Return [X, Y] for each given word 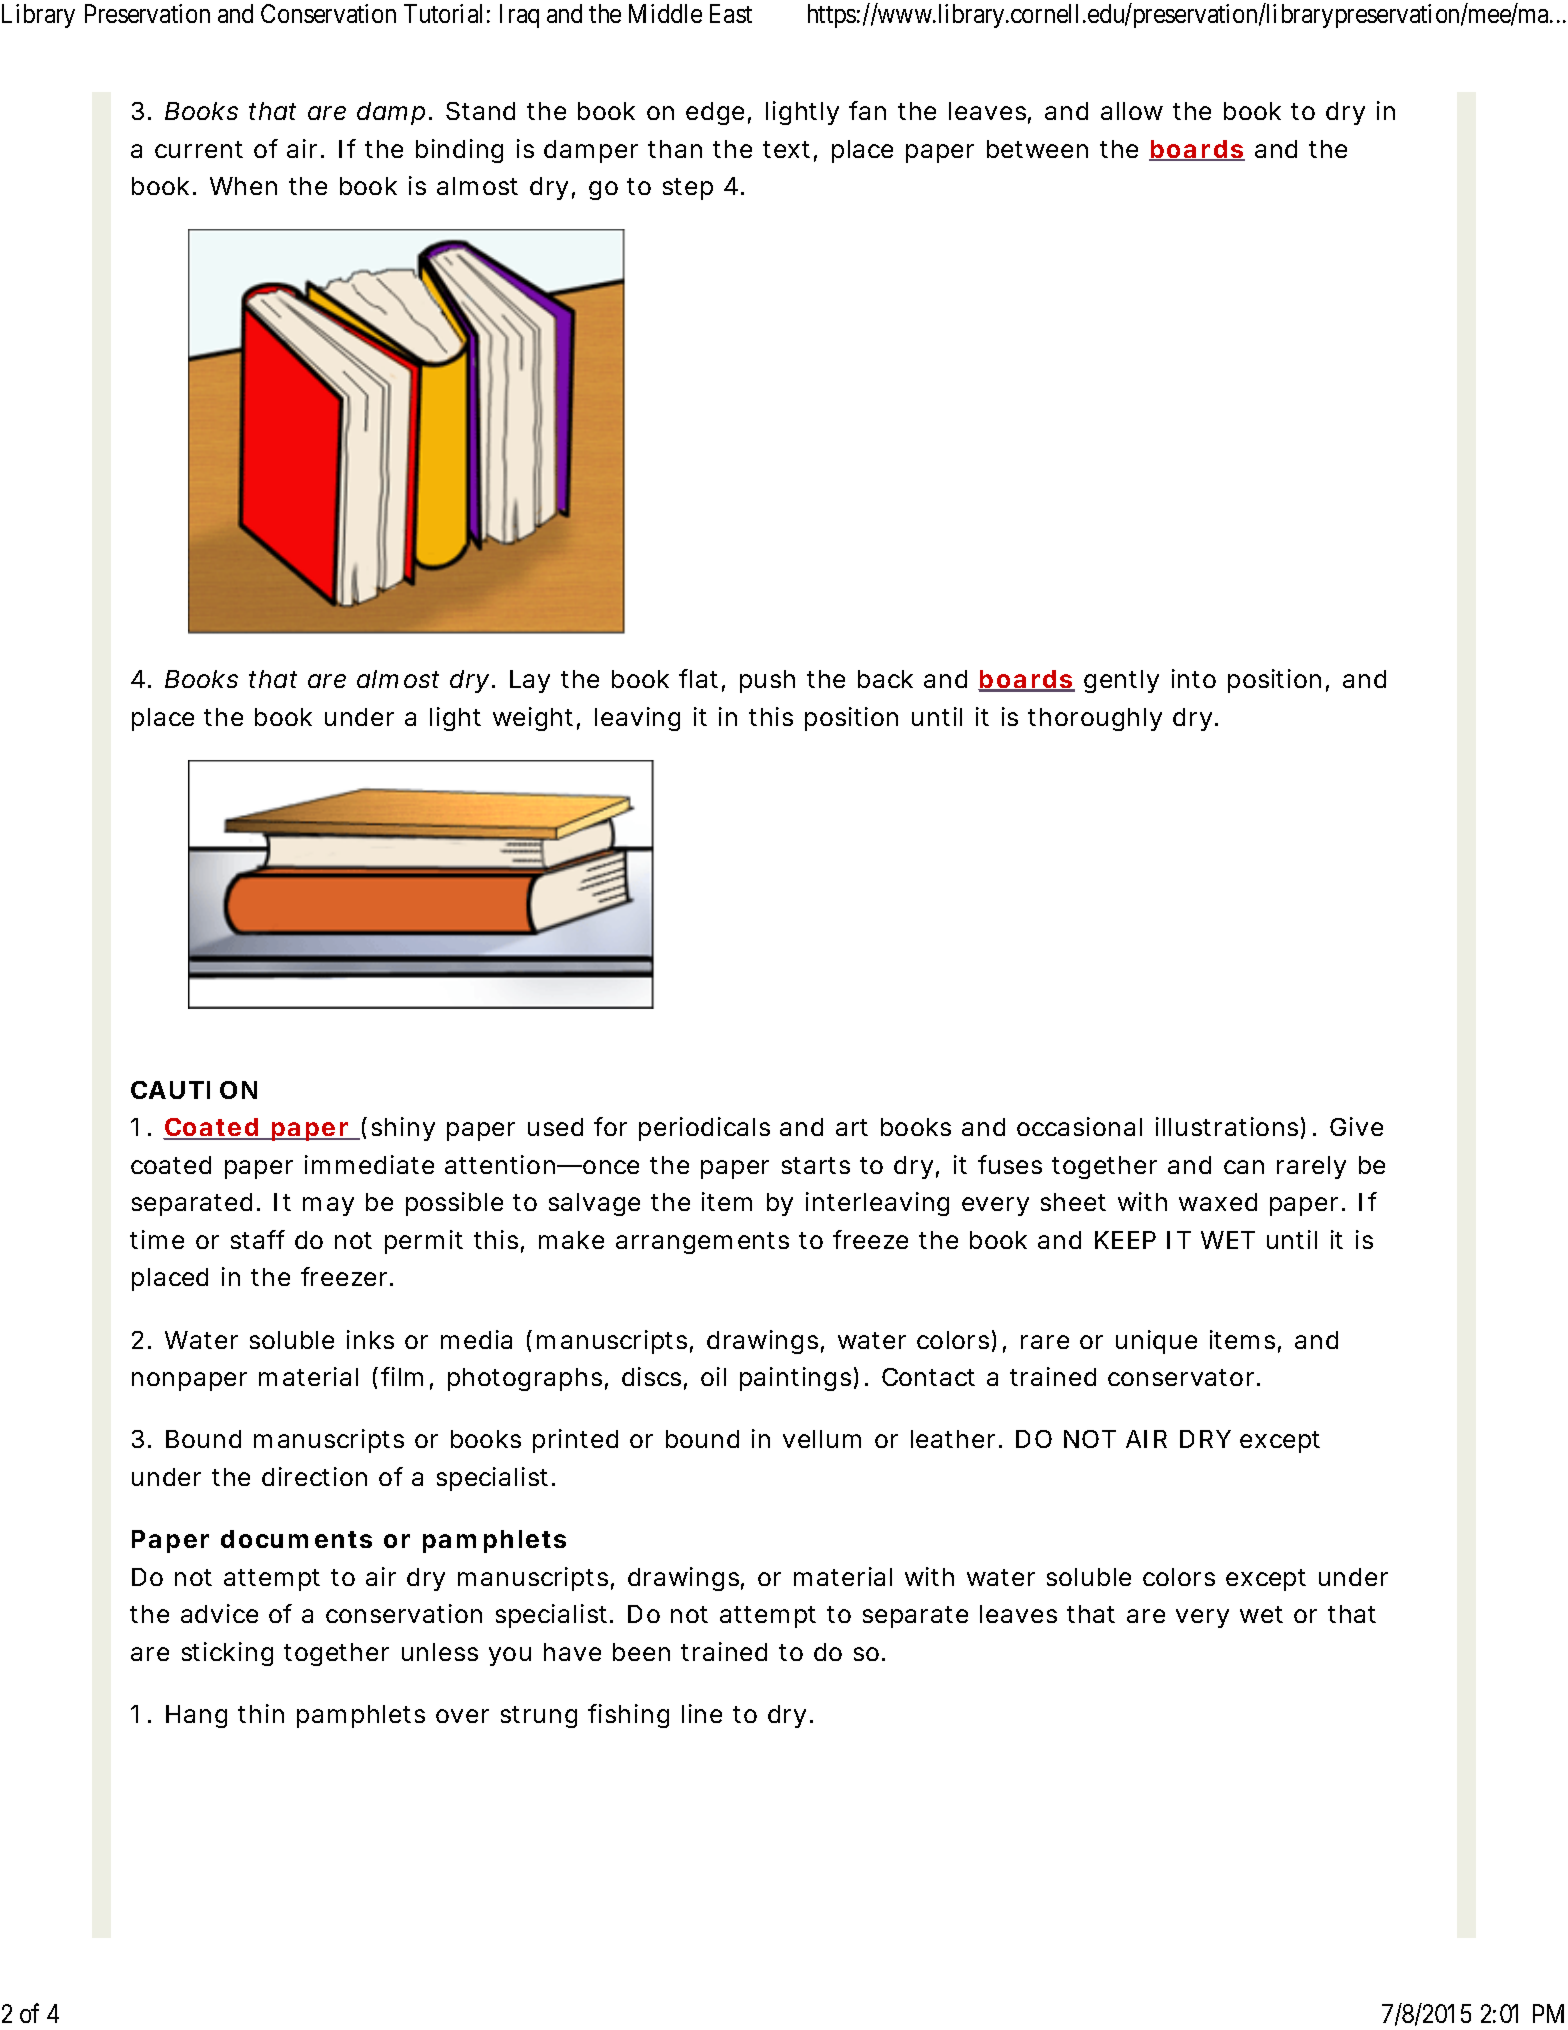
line [702, 1713]
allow [1132, 111]
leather [953, 1439]
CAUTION [194, 1090]
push [767, 681]
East [731, 13]
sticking [227, 1654]
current [199, 149]
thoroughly [1095, 719]
